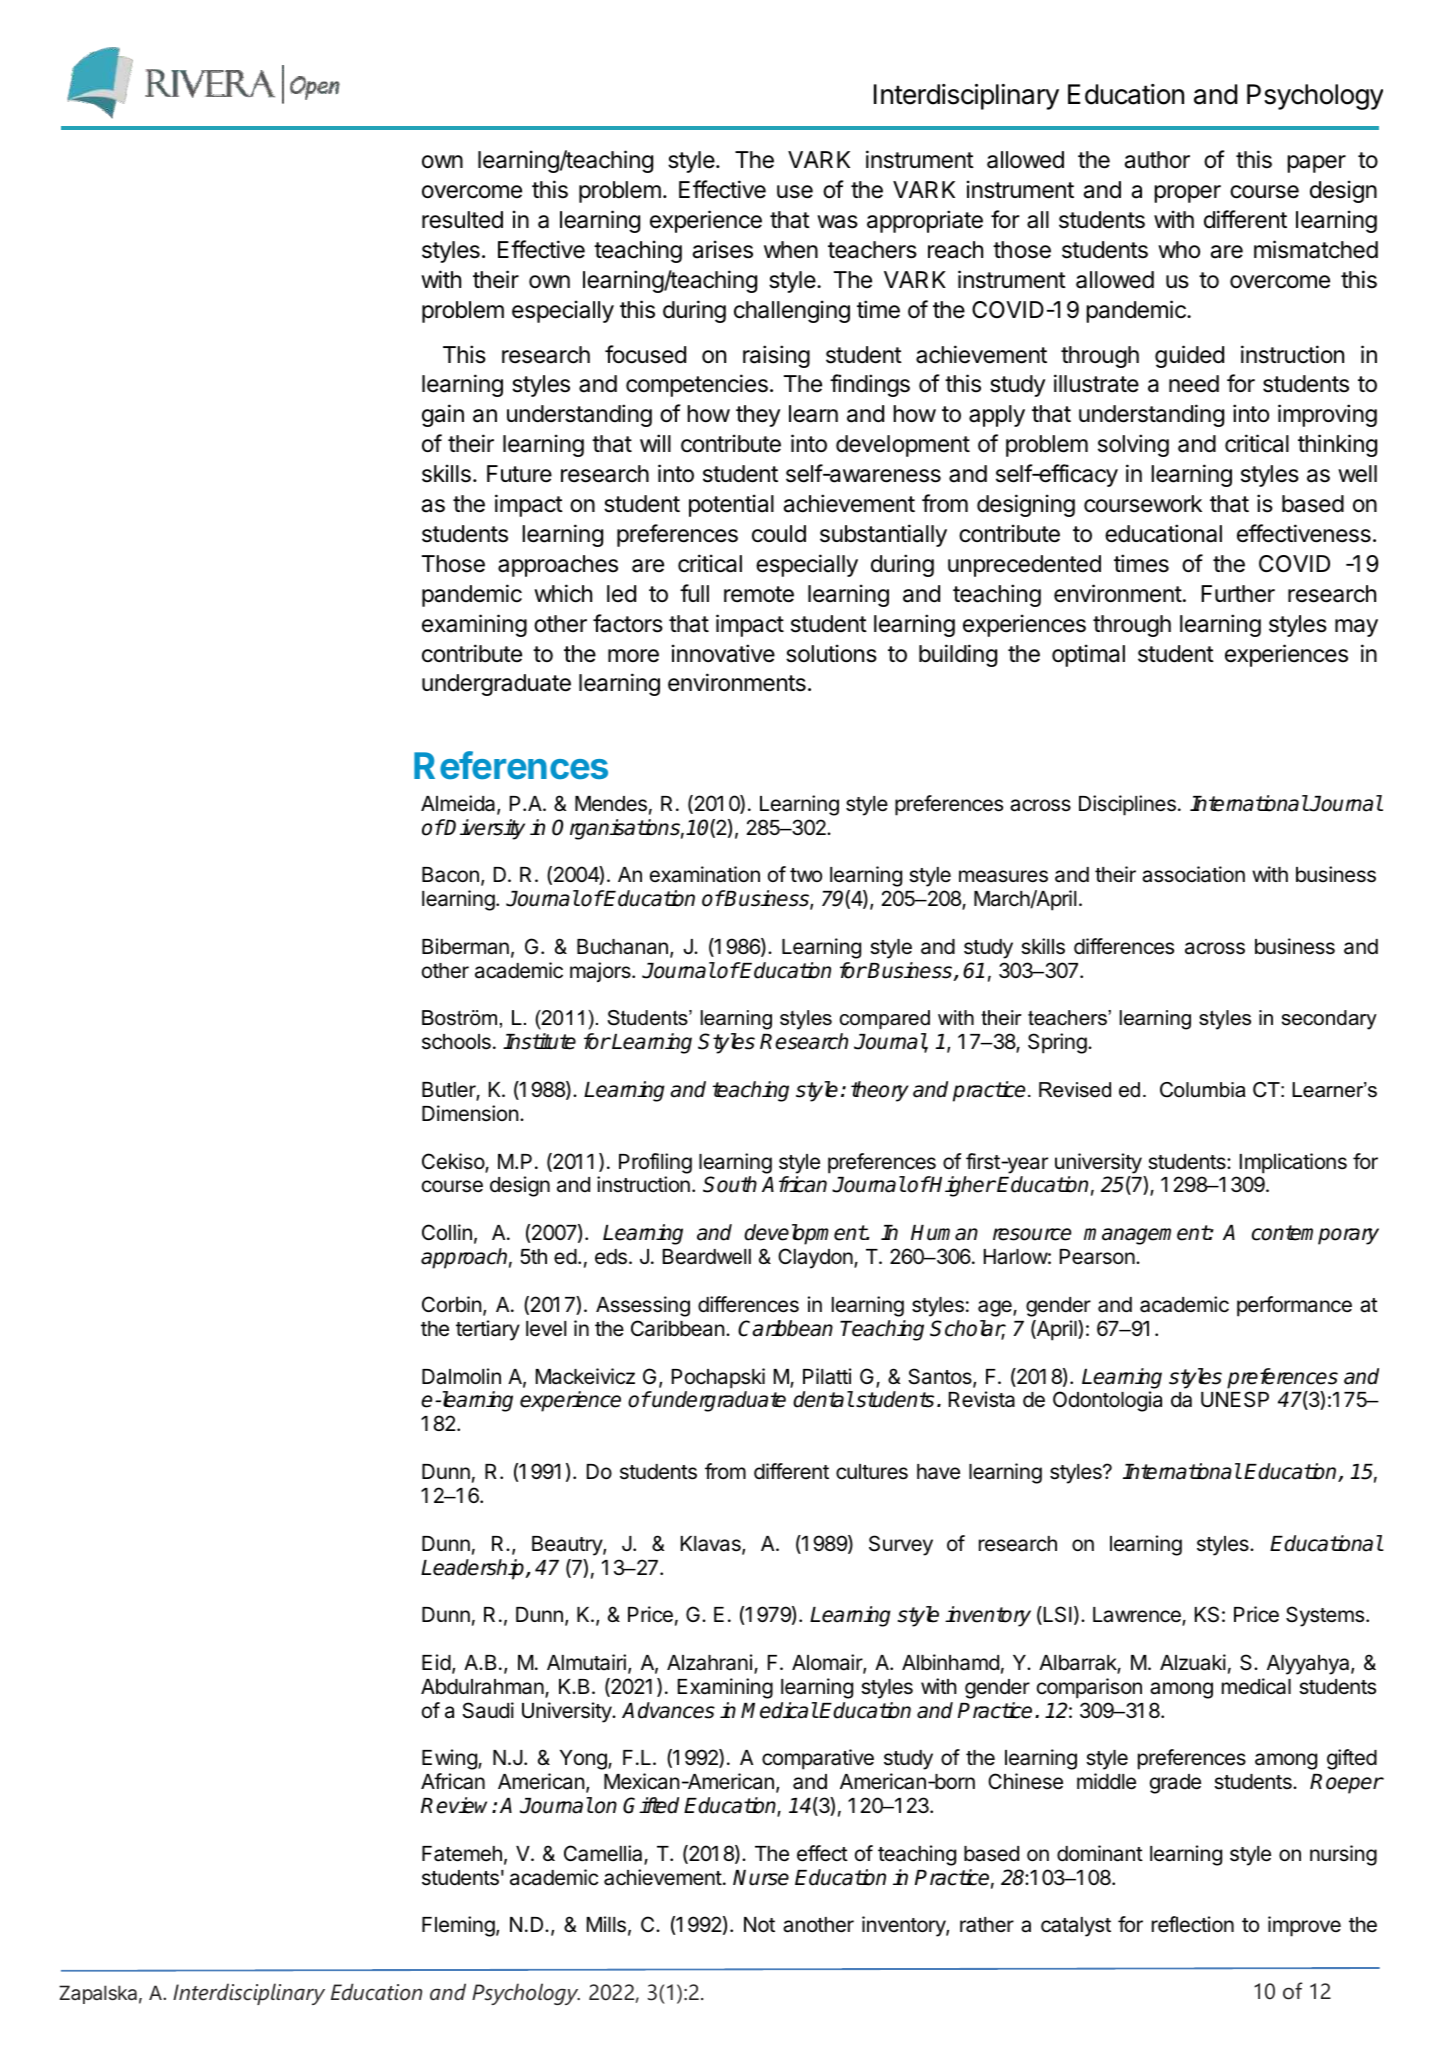 This image has height=2056, width=1453. What do you see at coordinates (1187, 194) in the image?
I see `proper` at bounding box center [1187, 194].
